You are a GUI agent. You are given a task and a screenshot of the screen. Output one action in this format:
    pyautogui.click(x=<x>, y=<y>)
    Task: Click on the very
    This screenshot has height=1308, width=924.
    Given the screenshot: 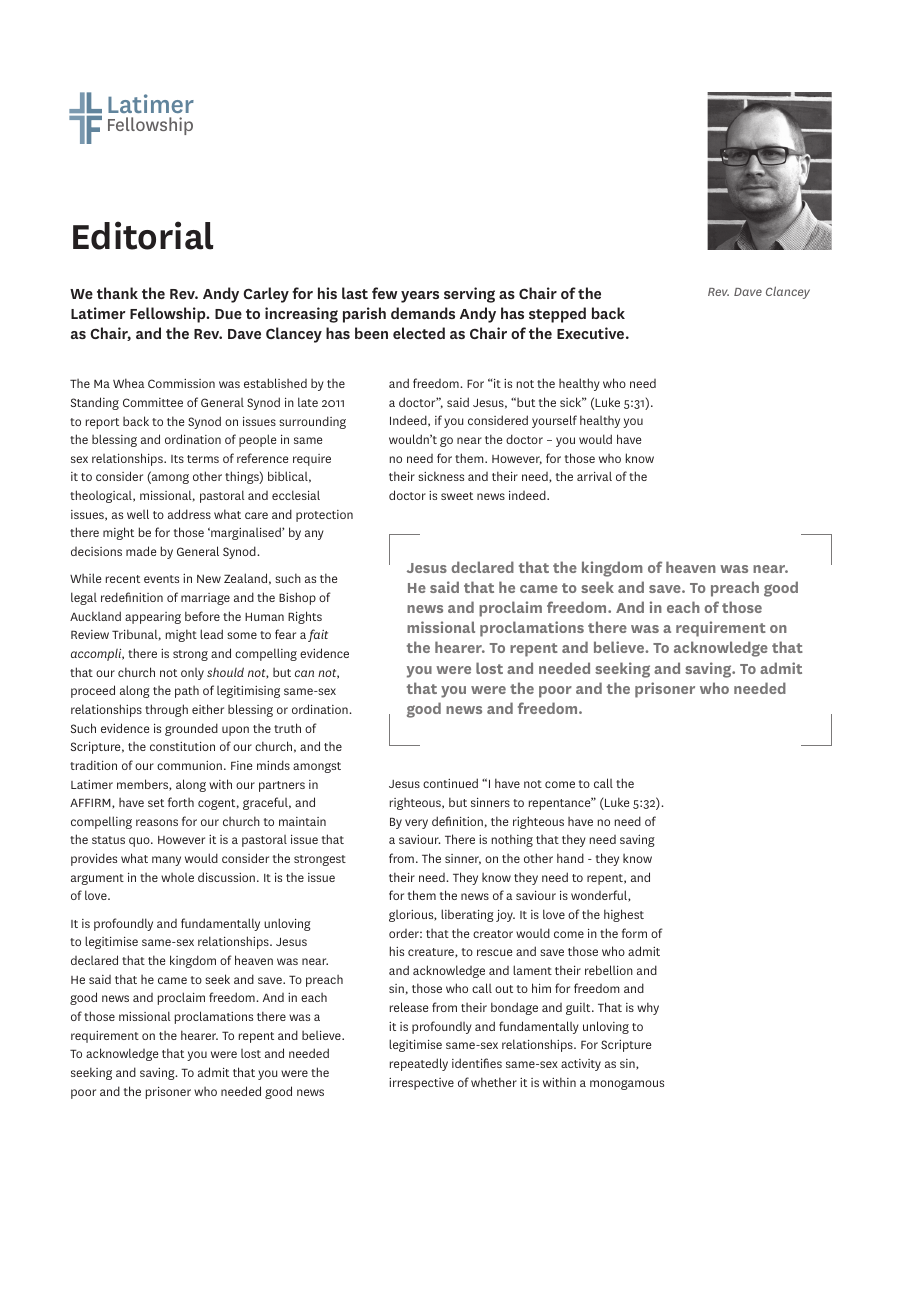 What is the action you would take?
    pyautogui.click(x=416, y=824)
